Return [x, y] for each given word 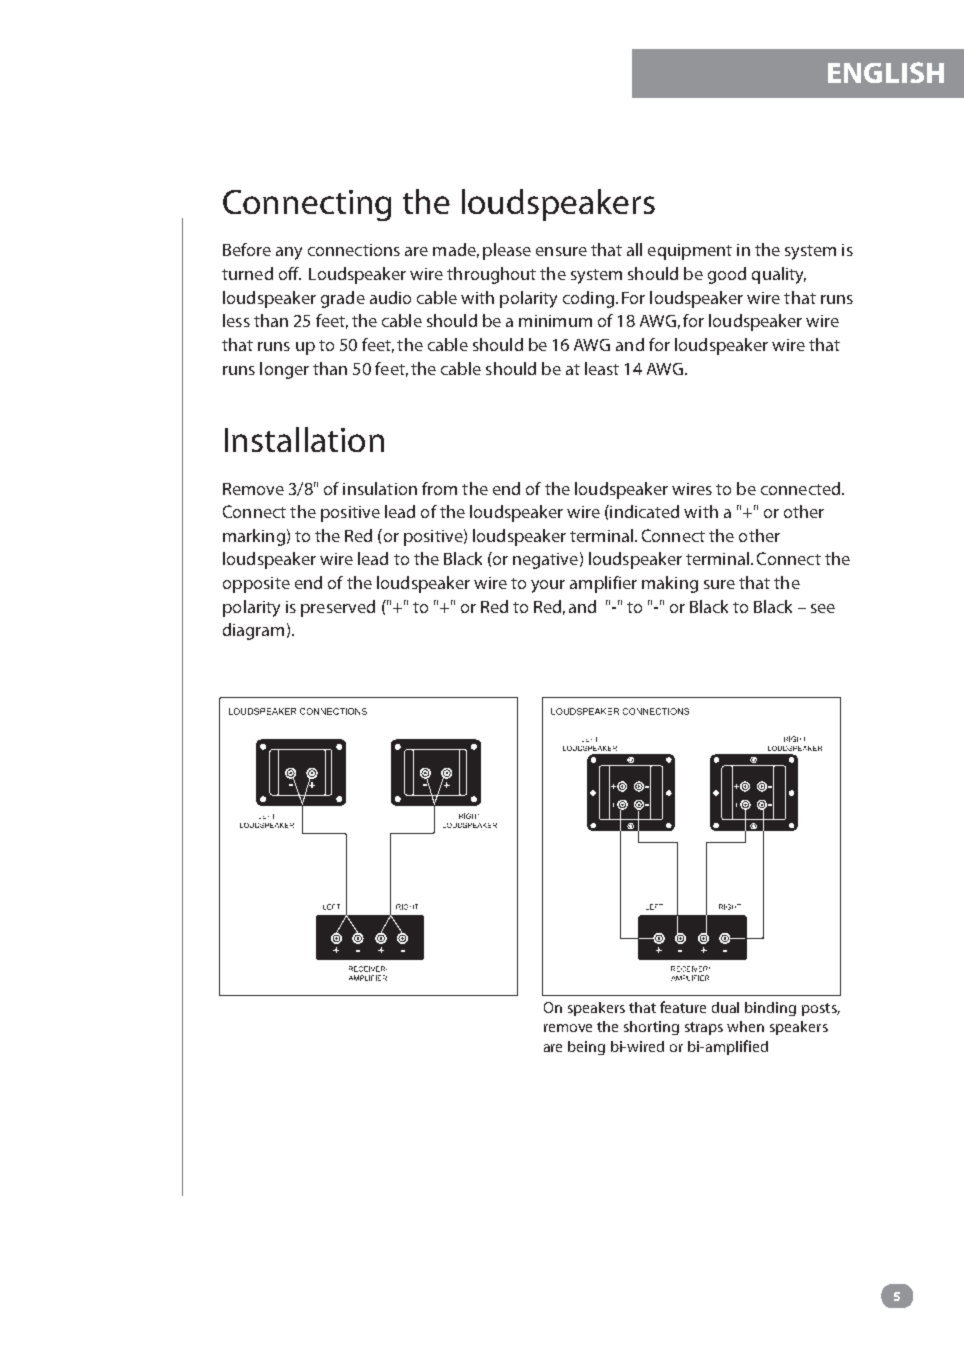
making [670, 584]
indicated [643, 511]
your [548, 586]
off [290, 273]
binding [770, 1009]
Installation [304, 439]
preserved [338, 608]
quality [779, 275]
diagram [253, 631]
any [289, 253]
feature [683, 1007]
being [586, 1048]
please [507, 251]
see [823, 608]
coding [588, 299]
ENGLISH [886, 72]
